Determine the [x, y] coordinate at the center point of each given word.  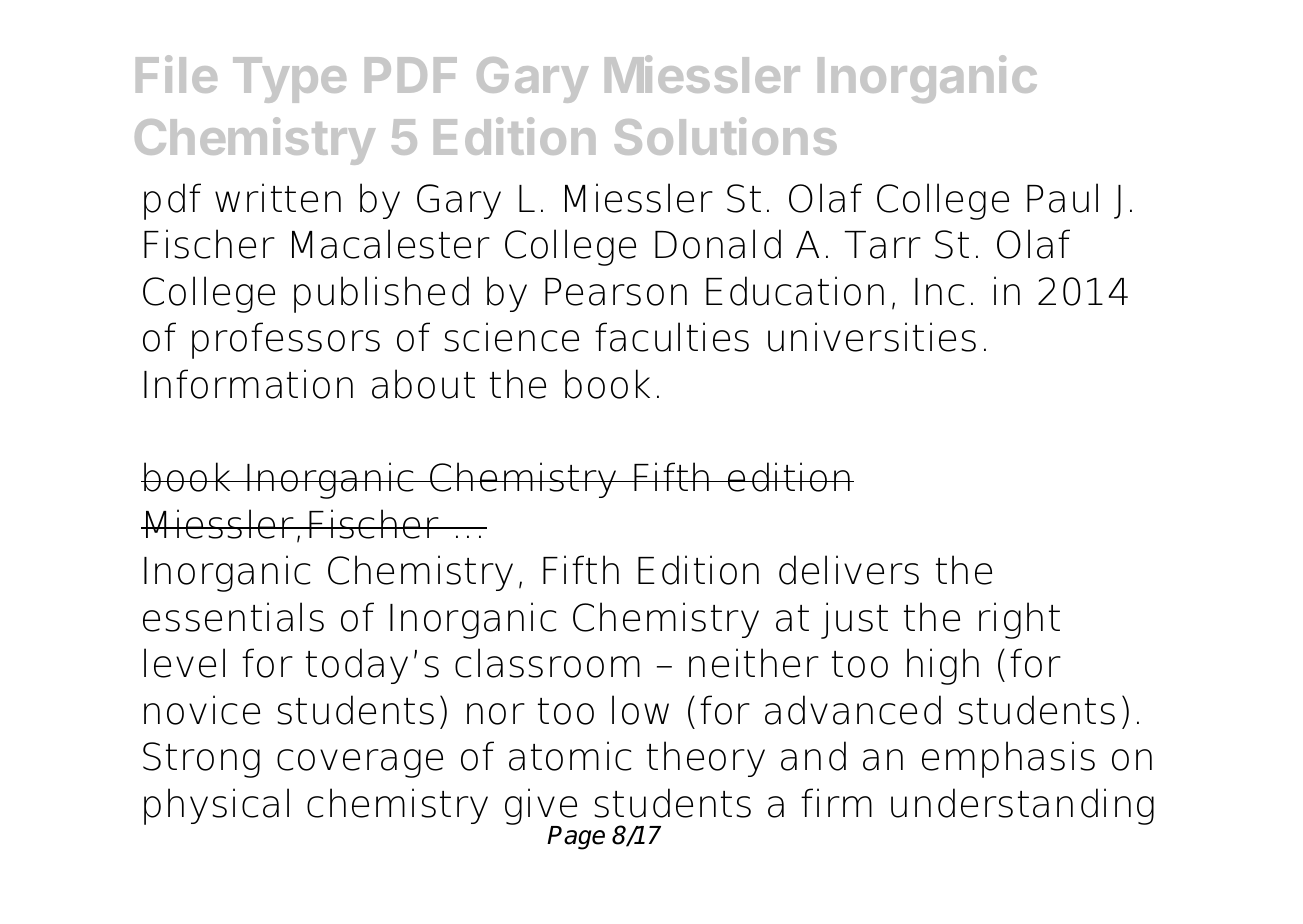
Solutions [726, 136]
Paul [1062, 198]
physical [216, 806]
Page [576, 838]
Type [289, 80]
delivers [849, 570]
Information [248, 384]
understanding [1022, 806]
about [423, 384]
